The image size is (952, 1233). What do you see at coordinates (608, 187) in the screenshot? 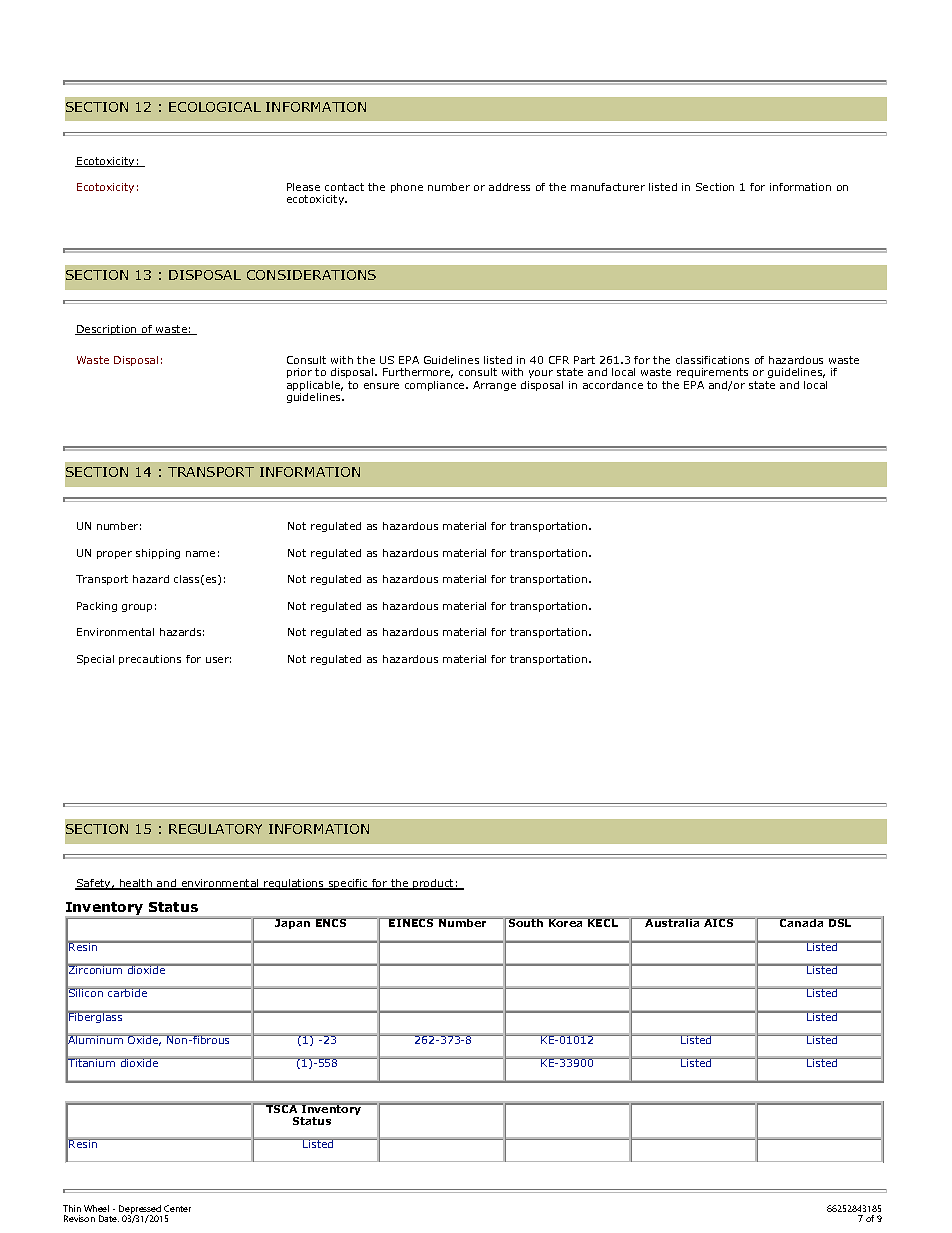
I see `manufacturer` at bounding box center [608, 187].
